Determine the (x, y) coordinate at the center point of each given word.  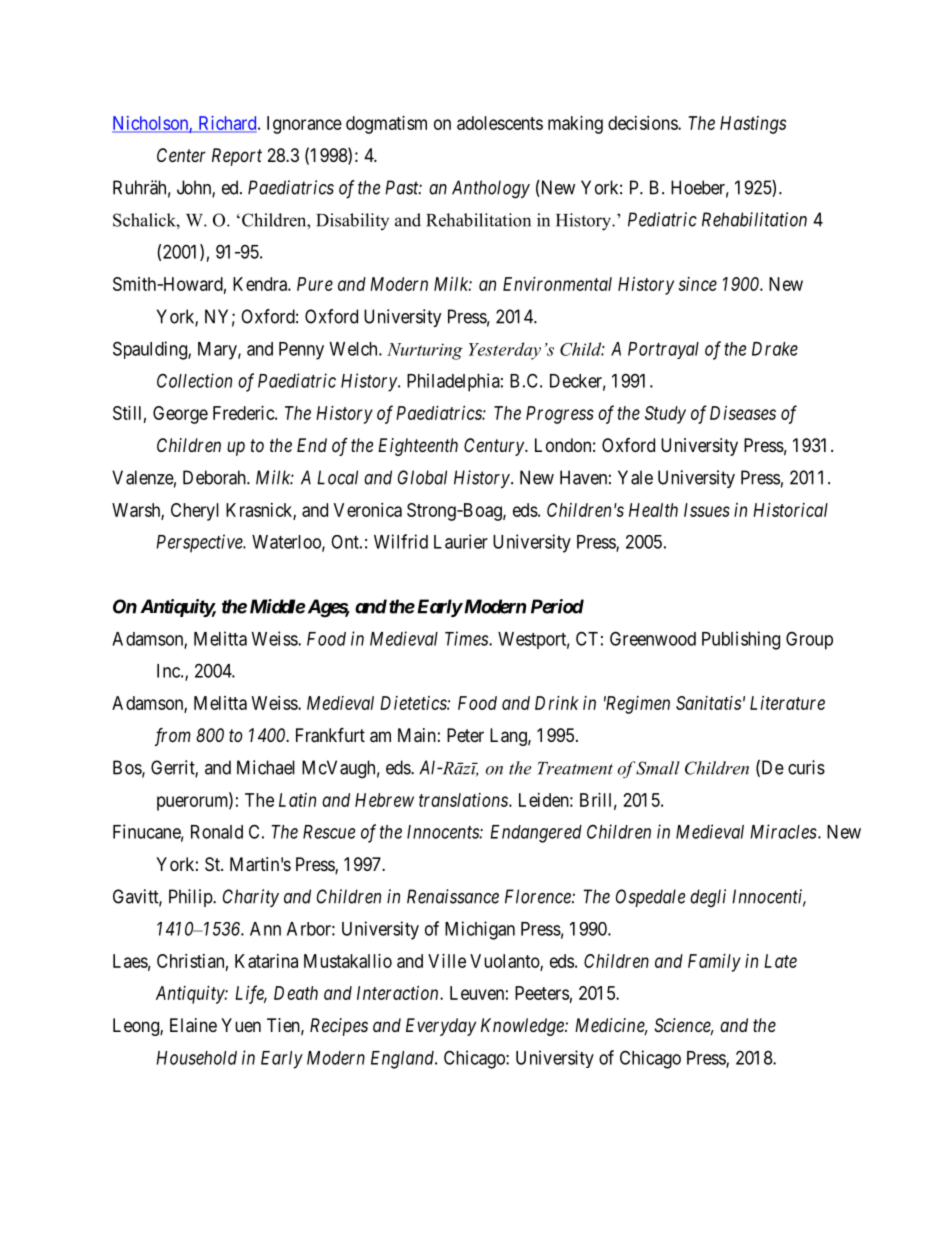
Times (467, 638)
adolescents (500, 123)
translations (464, 800)
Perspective (200, 543)
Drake (775, 349)
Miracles (783, 831)
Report (237, 157)
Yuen (241, 1025)
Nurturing (425, 351)
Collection (194, 380)
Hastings (753, 125)
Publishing (741, 640)
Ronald (217, 832)
